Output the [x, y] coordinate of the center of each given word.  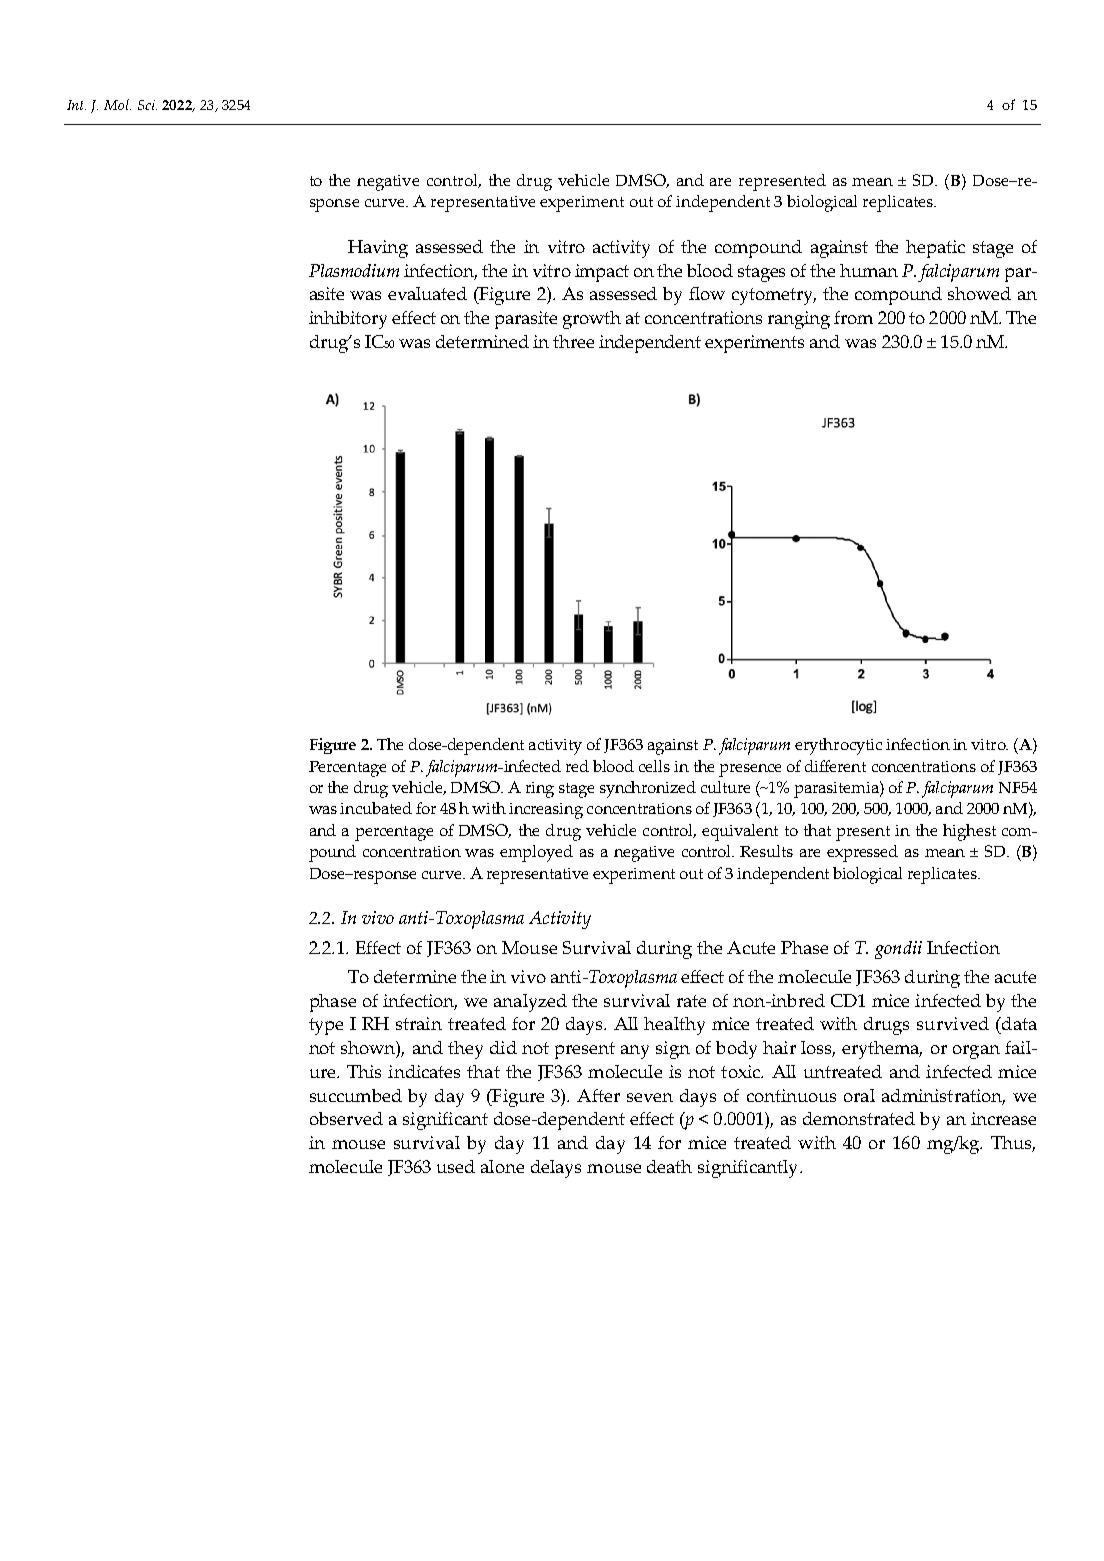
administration [943, 1097]
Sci [147, 105]
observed [346, 1118]
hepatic [935, 249]
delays [556, 1169]
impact [602, 273]
